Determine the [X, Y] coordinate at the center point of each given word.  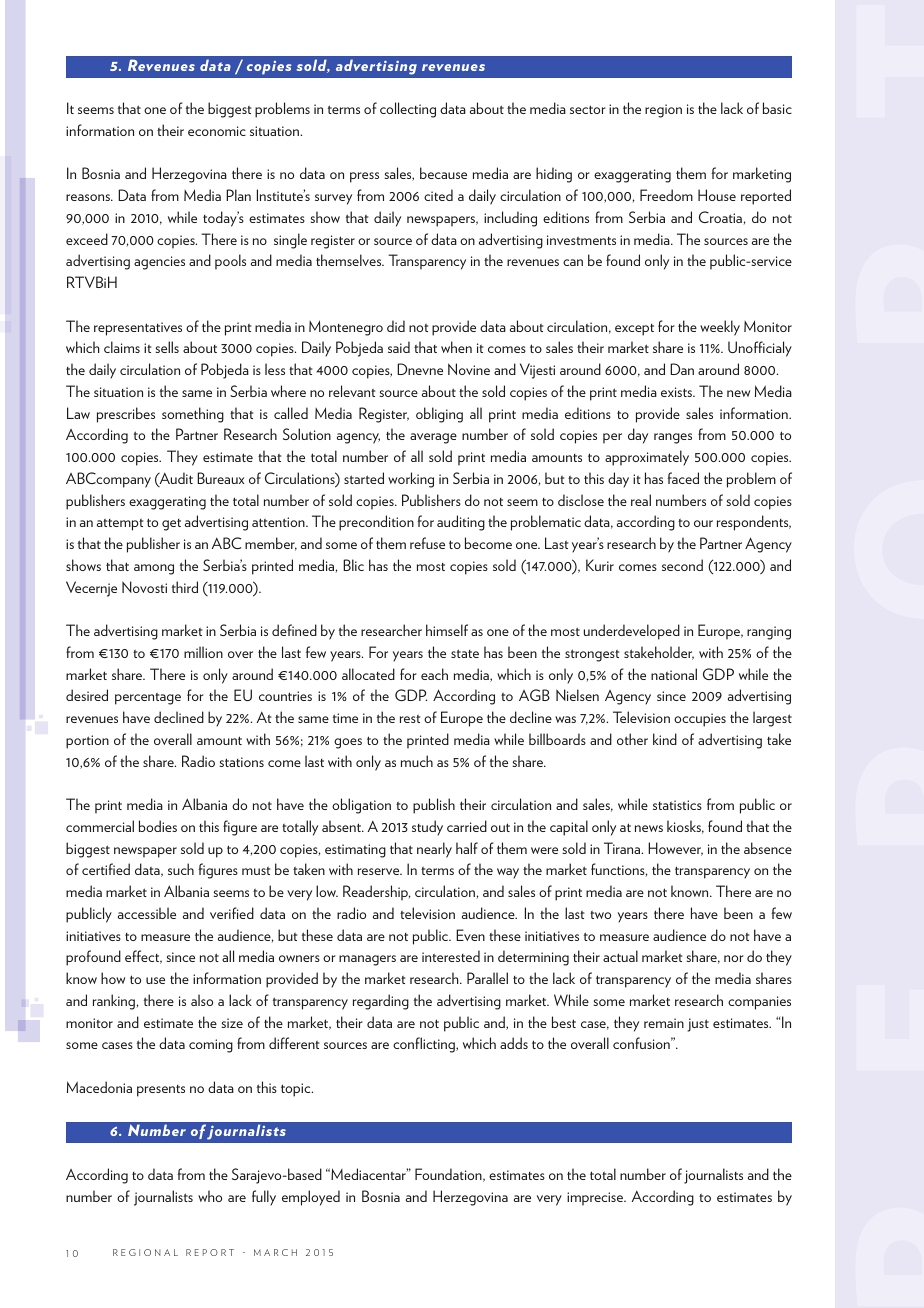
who [210, 1196]
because [443, 173]
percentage [148, 699]
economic [217, 131]
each [434, 674]
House [717, 195]
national [674, 674]
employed [311, 1198]
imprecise [596, 1199]
